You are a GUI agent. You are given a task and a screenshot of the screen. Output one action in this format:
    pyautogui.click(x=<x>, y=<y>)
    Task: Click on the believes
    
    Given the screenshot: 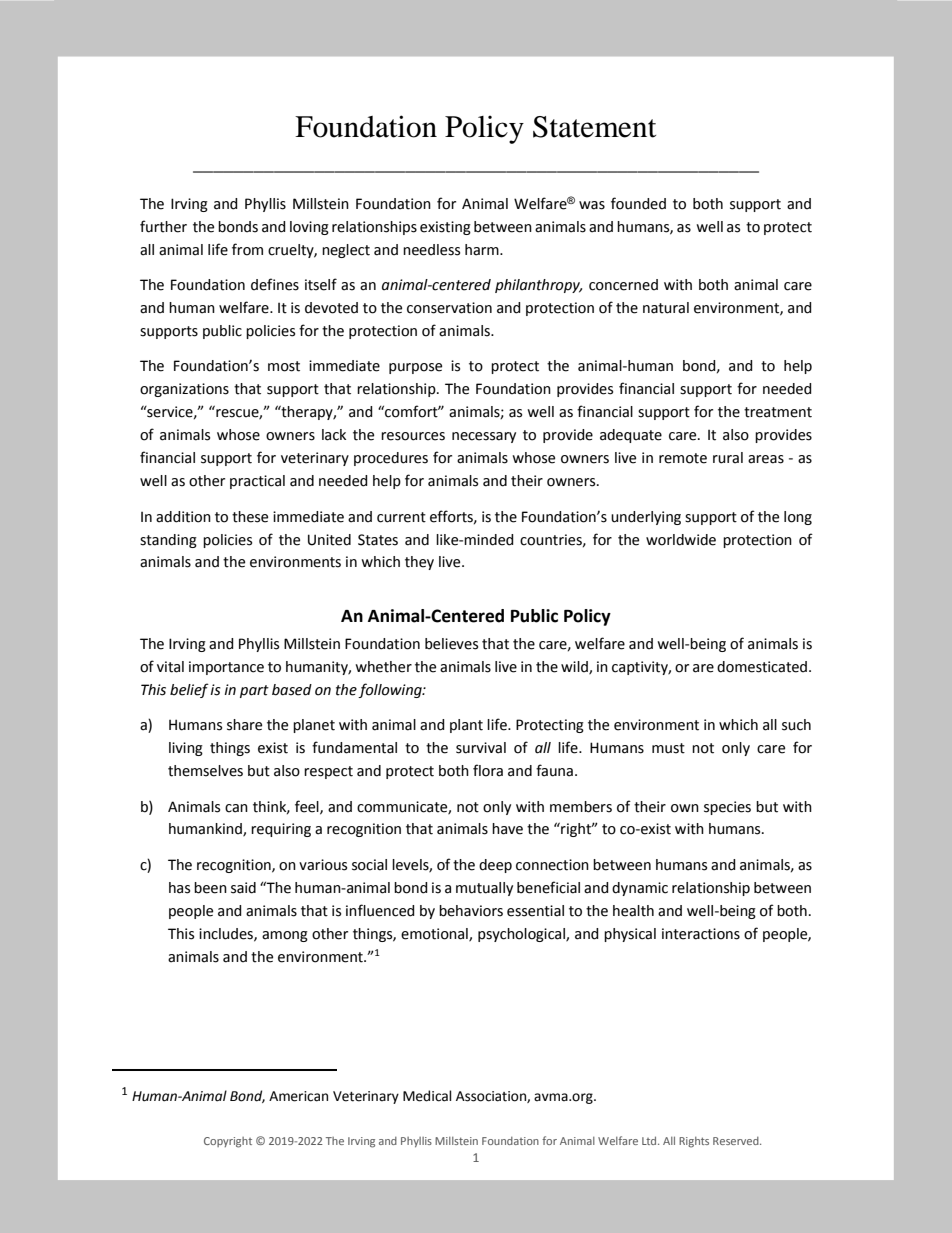 What is the action you would take?
    pyautogui.click(x=451, y=644)
